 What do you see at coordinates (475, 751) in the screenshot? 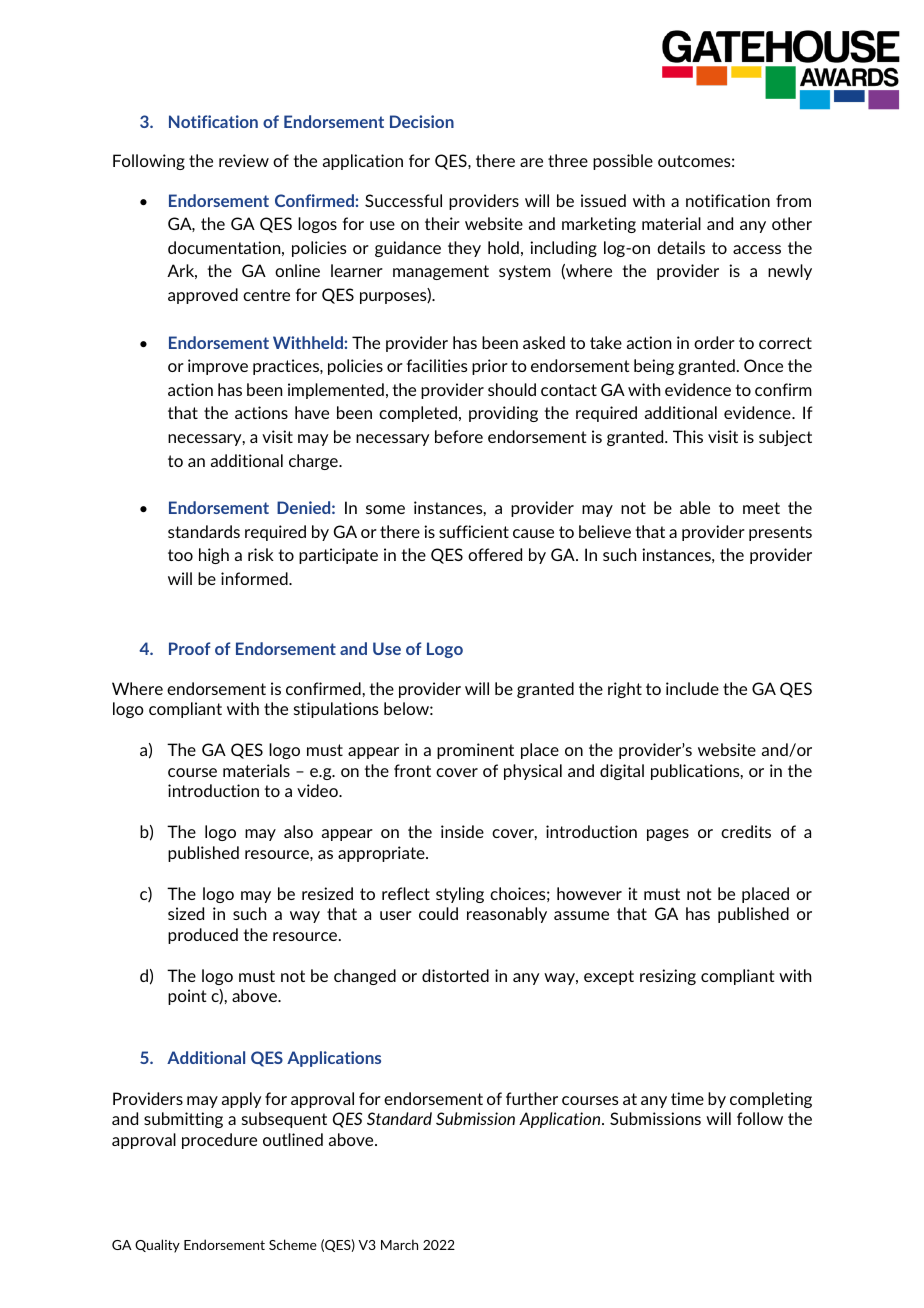
I see `prominent` at bounding box center [475, 751].
